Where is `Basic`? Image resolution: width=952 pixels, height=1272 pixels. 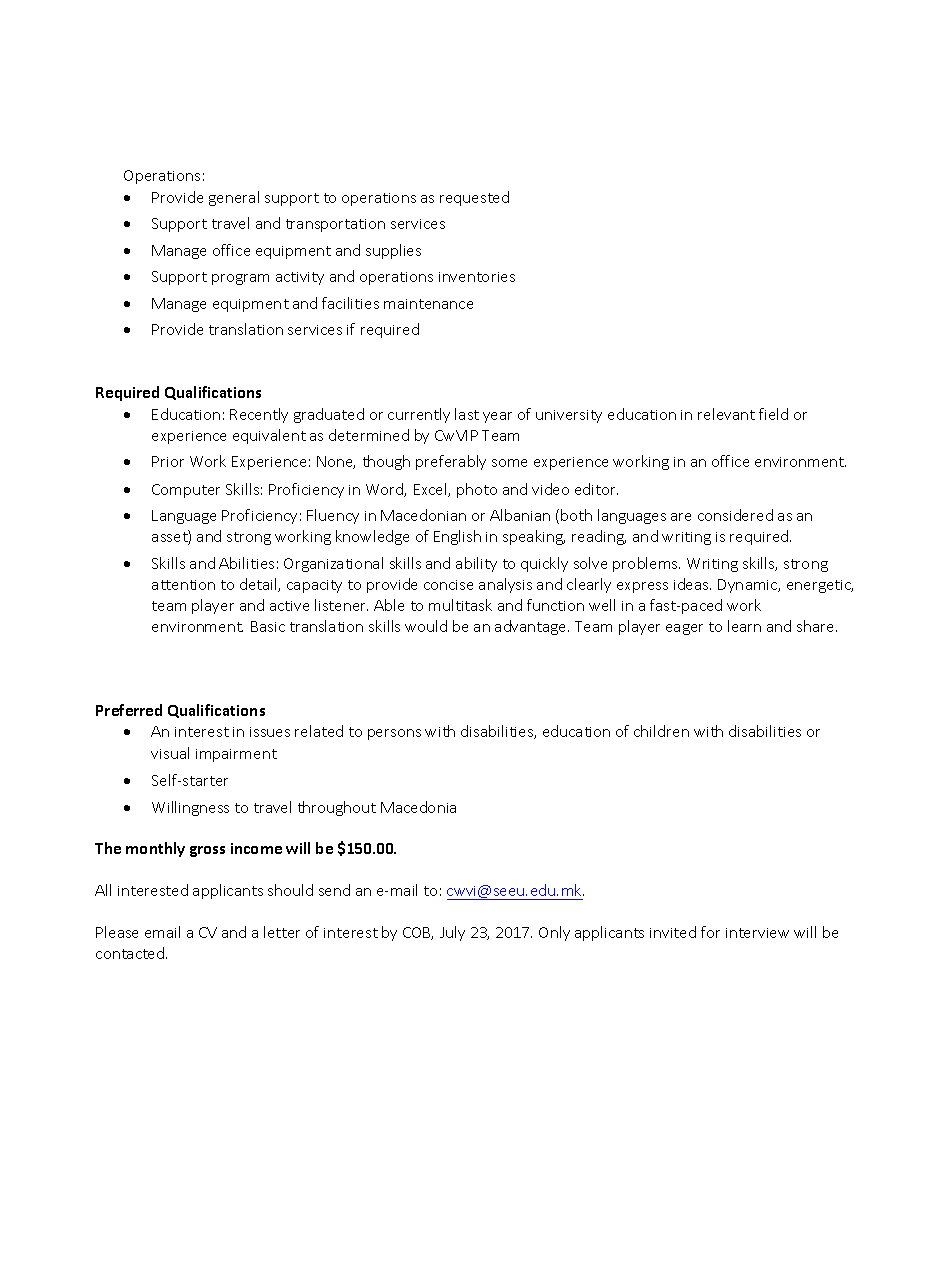
Basic is located at coordinates (268, 626).
